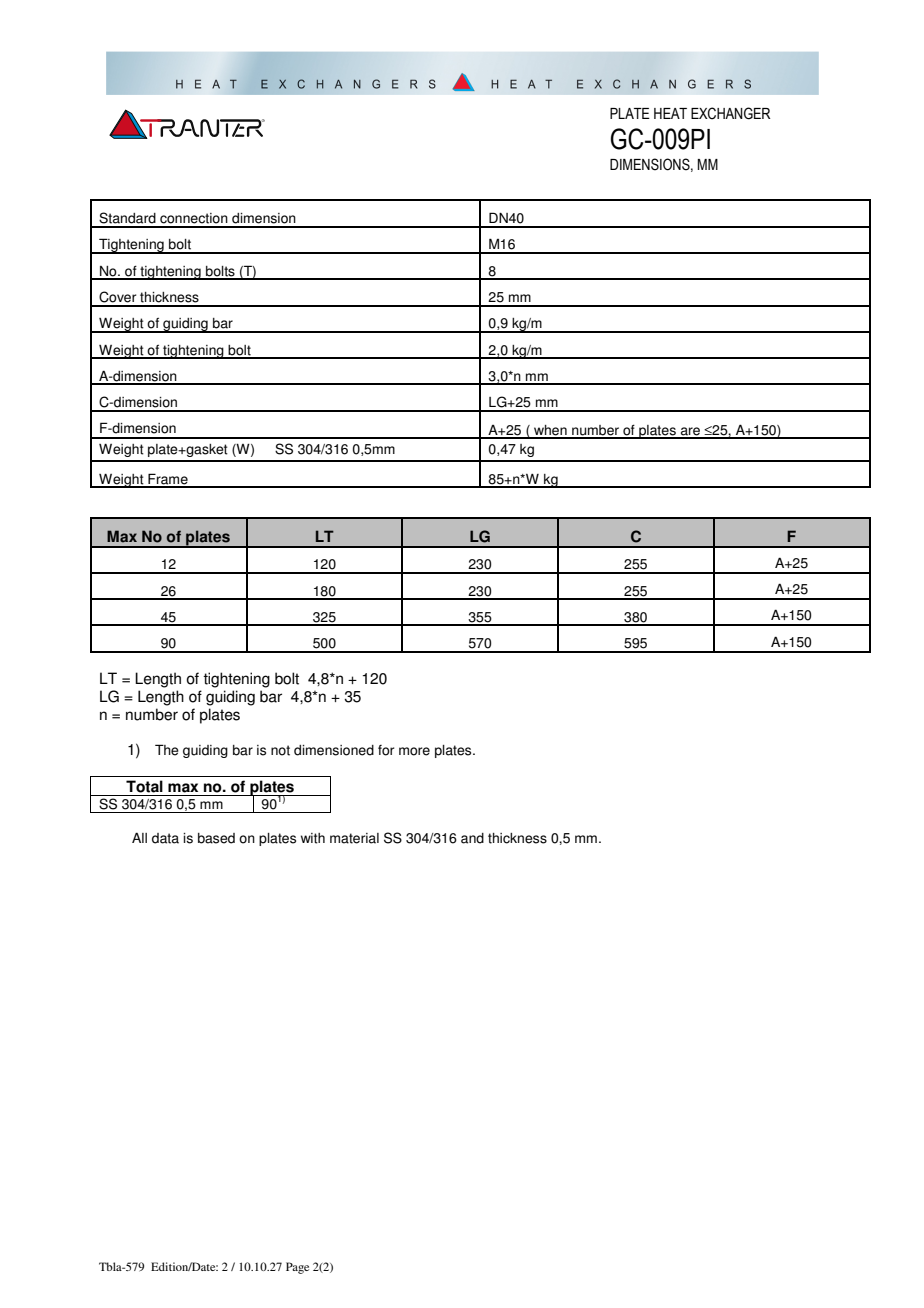 This document has height=1308, width=924. What do you see at coordinates (670, 113) in the document?
I see `HEAT` at bounding box center [670, 113].
